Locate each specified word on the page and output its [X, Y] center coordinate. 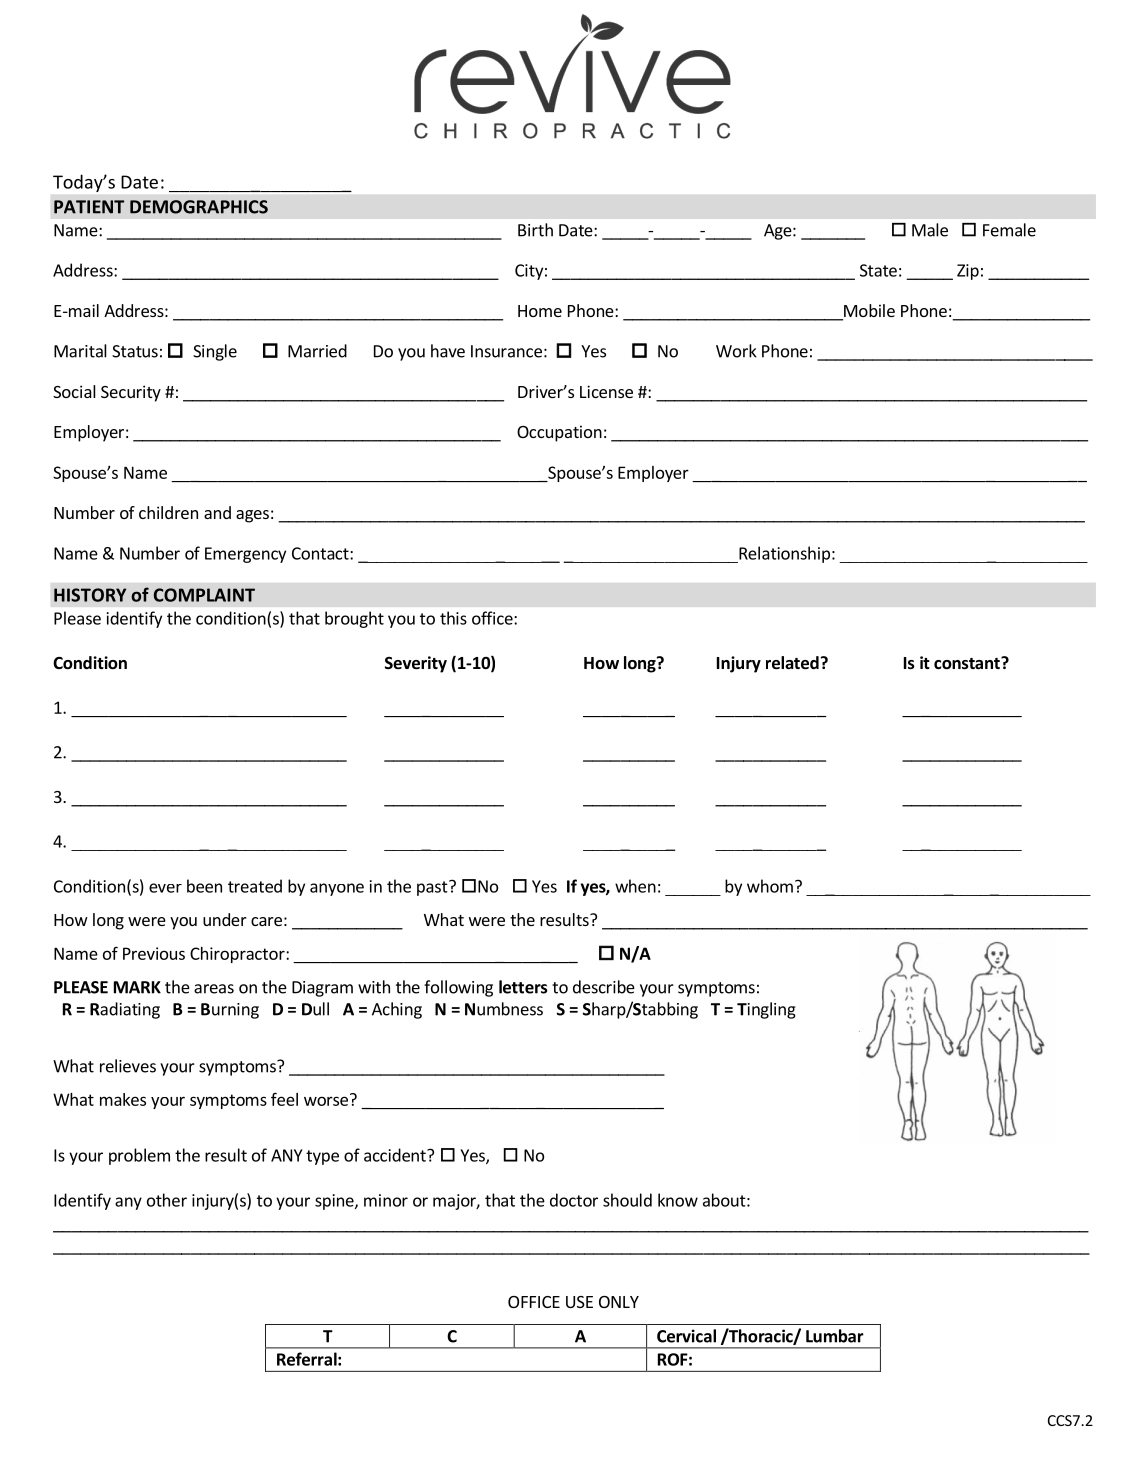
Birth [535, 230]
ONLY [619, 1302]
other [167, 1200]
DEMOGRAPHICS [199, 207]
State [878, 270]
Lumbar [835, 1336]
